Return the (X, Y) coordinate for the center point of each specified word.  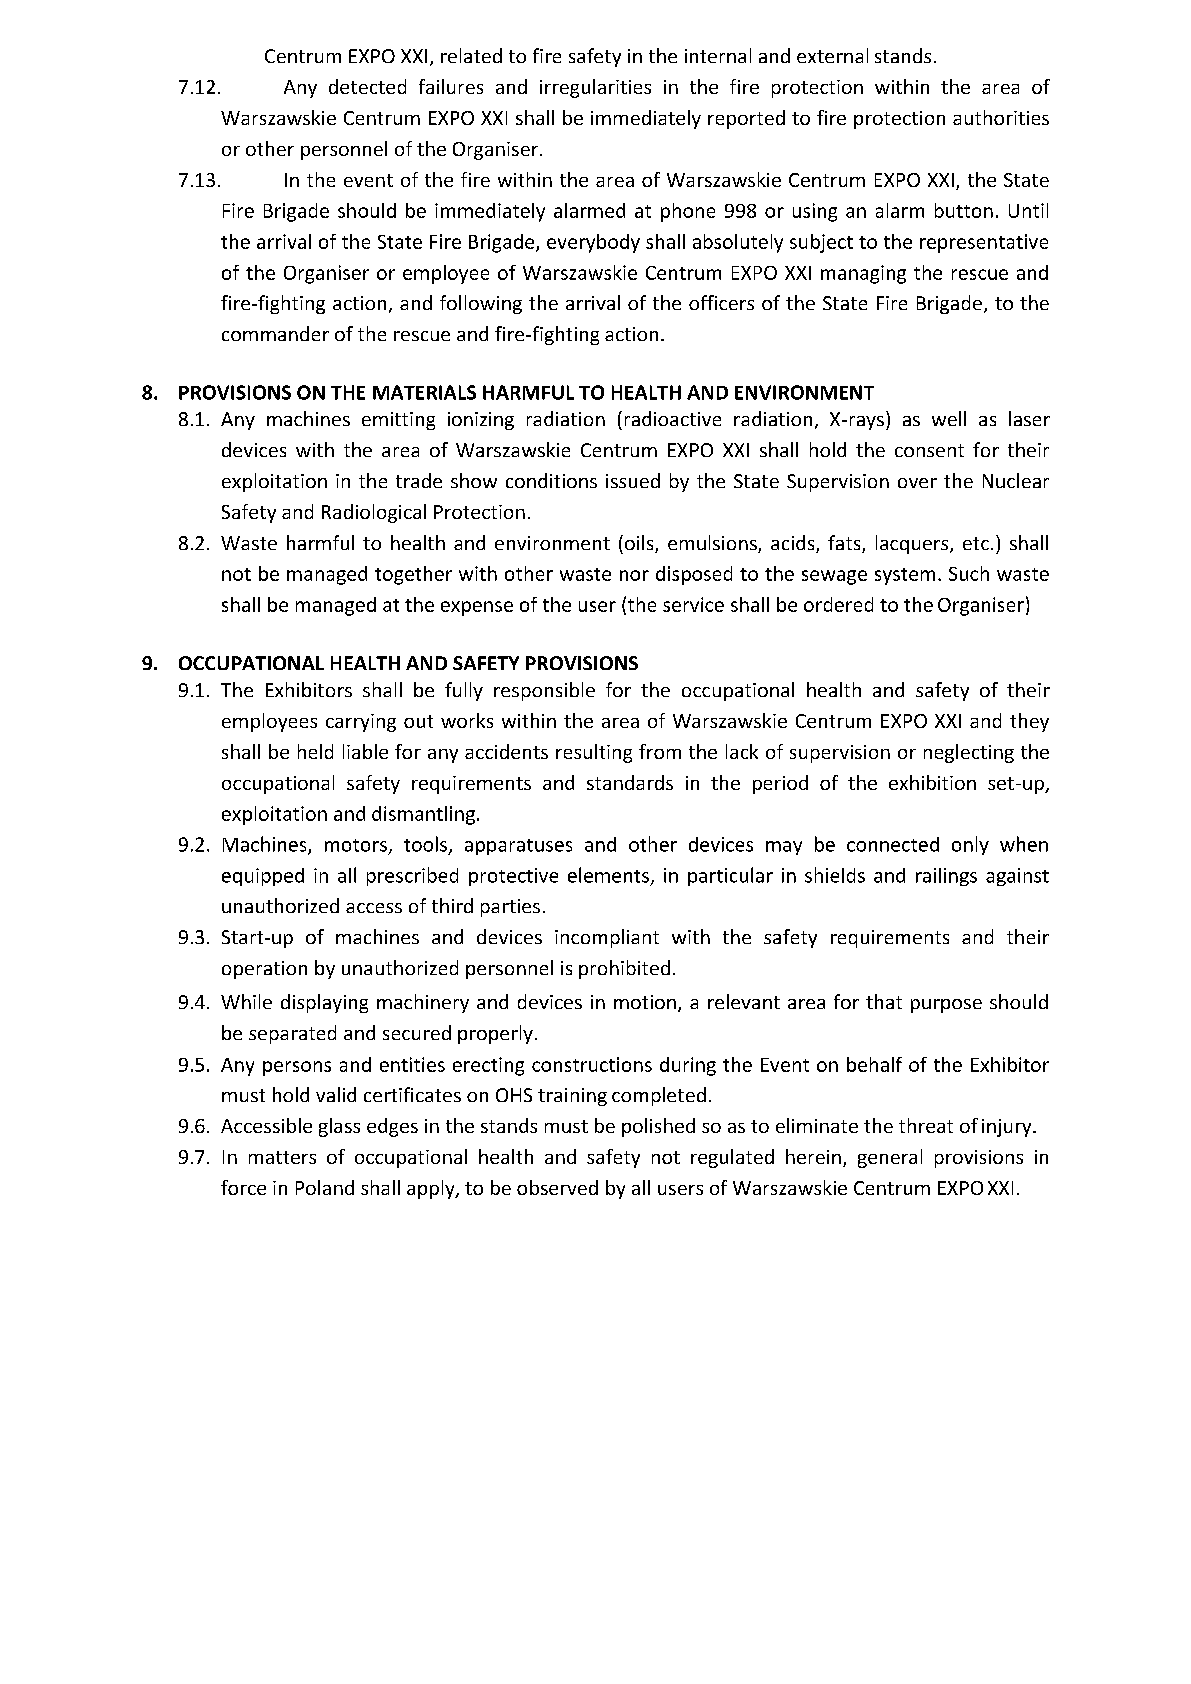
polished (658, 1127)
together (413, 575)
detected (367, 86)
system (905, 576)
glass (339, 1127)
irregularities (595, 88)
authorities (1001, 117)
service (693, 604)
